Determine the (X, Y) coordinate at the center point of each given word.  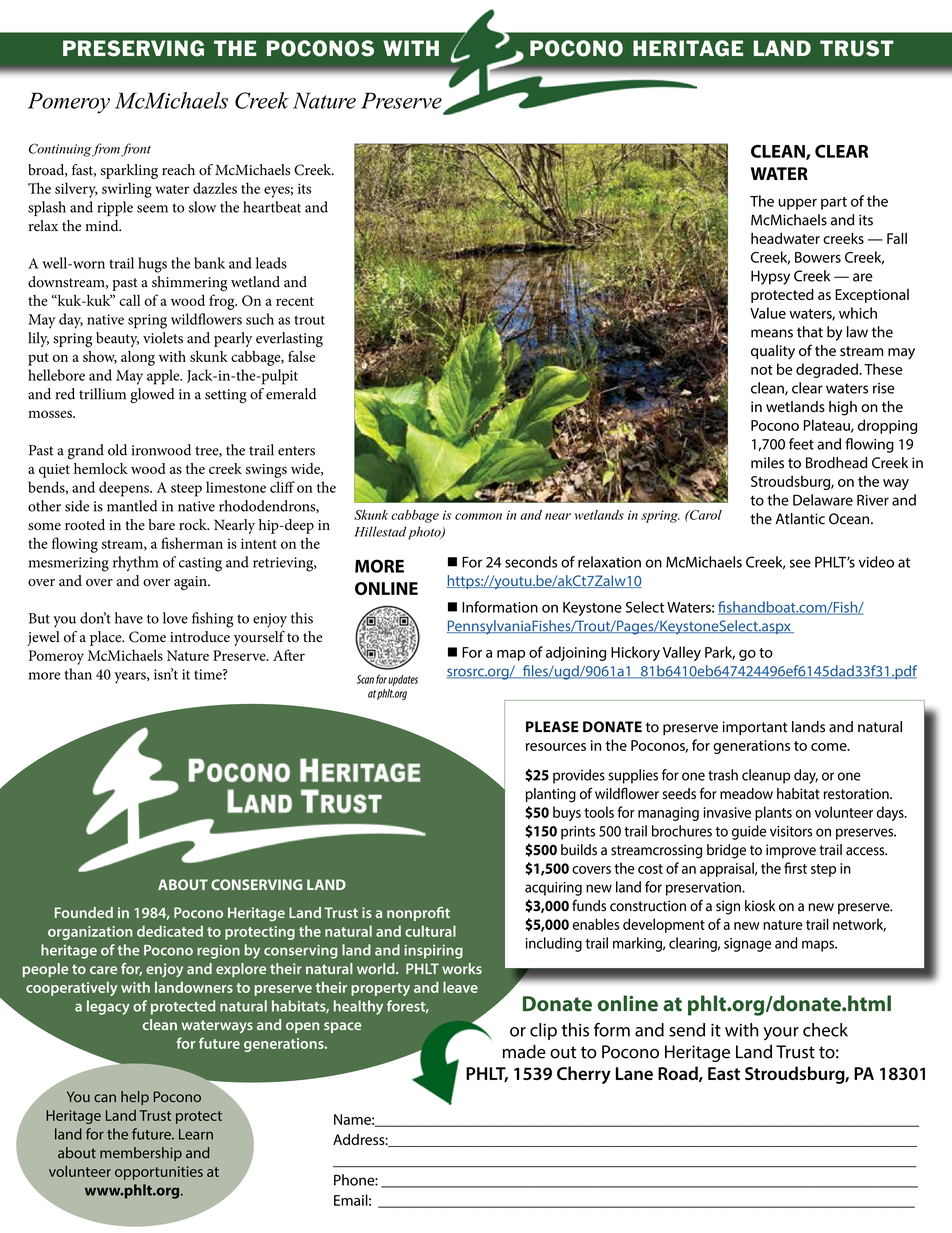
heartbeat (272, 207)
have (129, 618)
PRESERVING (133, 48)
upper (798, 204)
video (876, 562)
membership (141, 1154)
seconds (531, 562)
